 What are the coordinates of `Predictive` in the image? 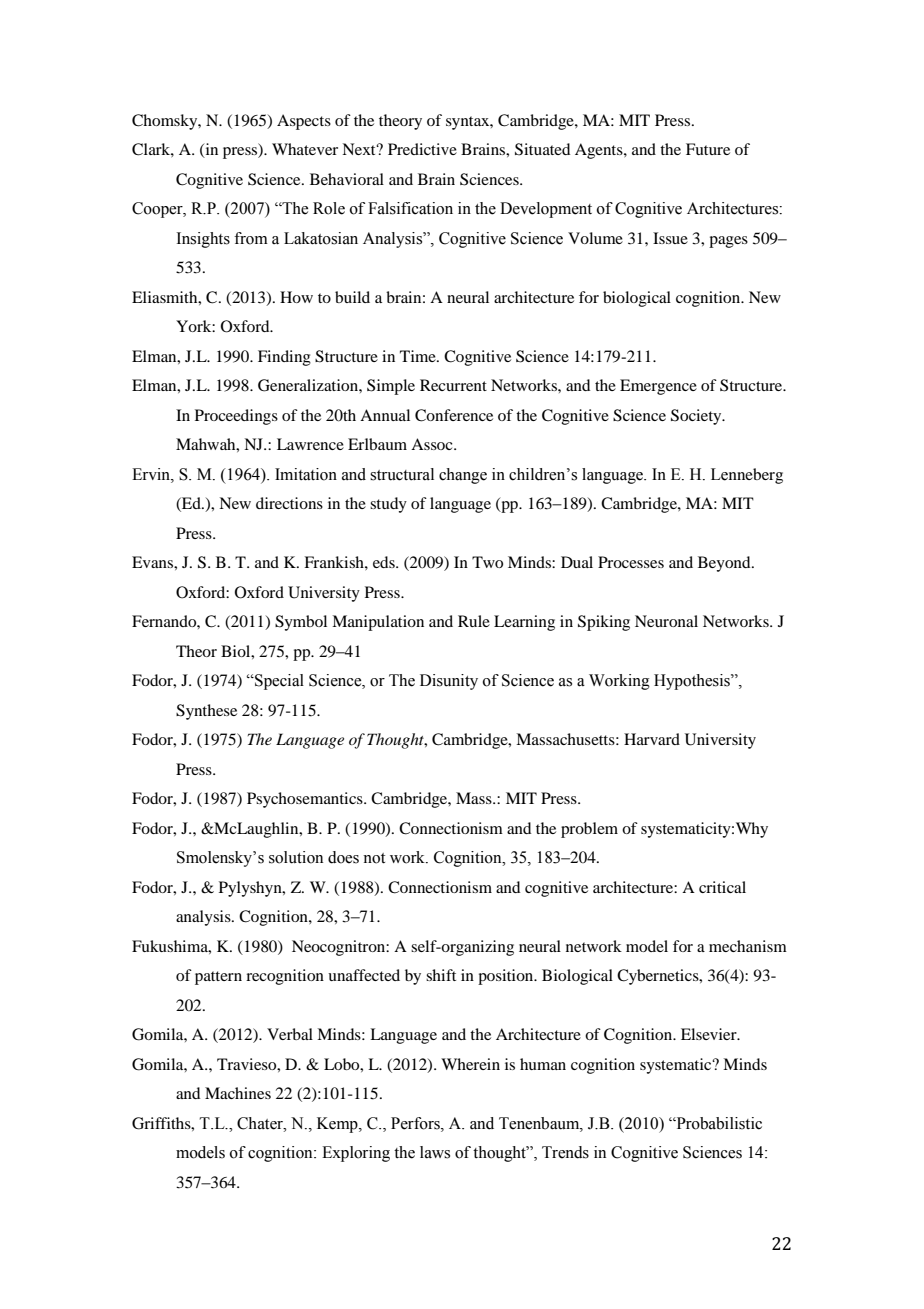 It's located at (422, 149).
